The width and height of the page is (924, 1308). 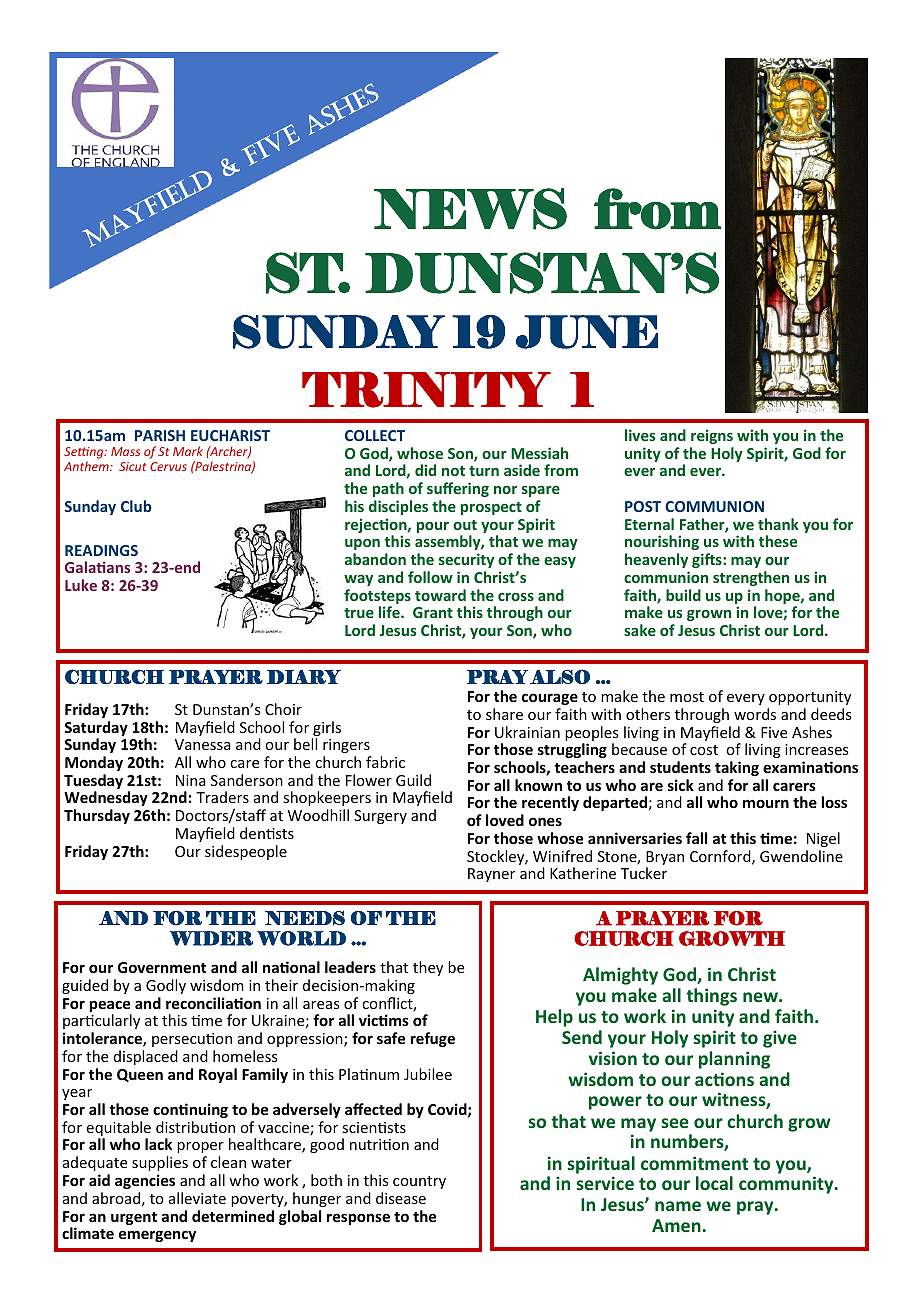 I want to click on suffering, so click(x=458, y=489).
